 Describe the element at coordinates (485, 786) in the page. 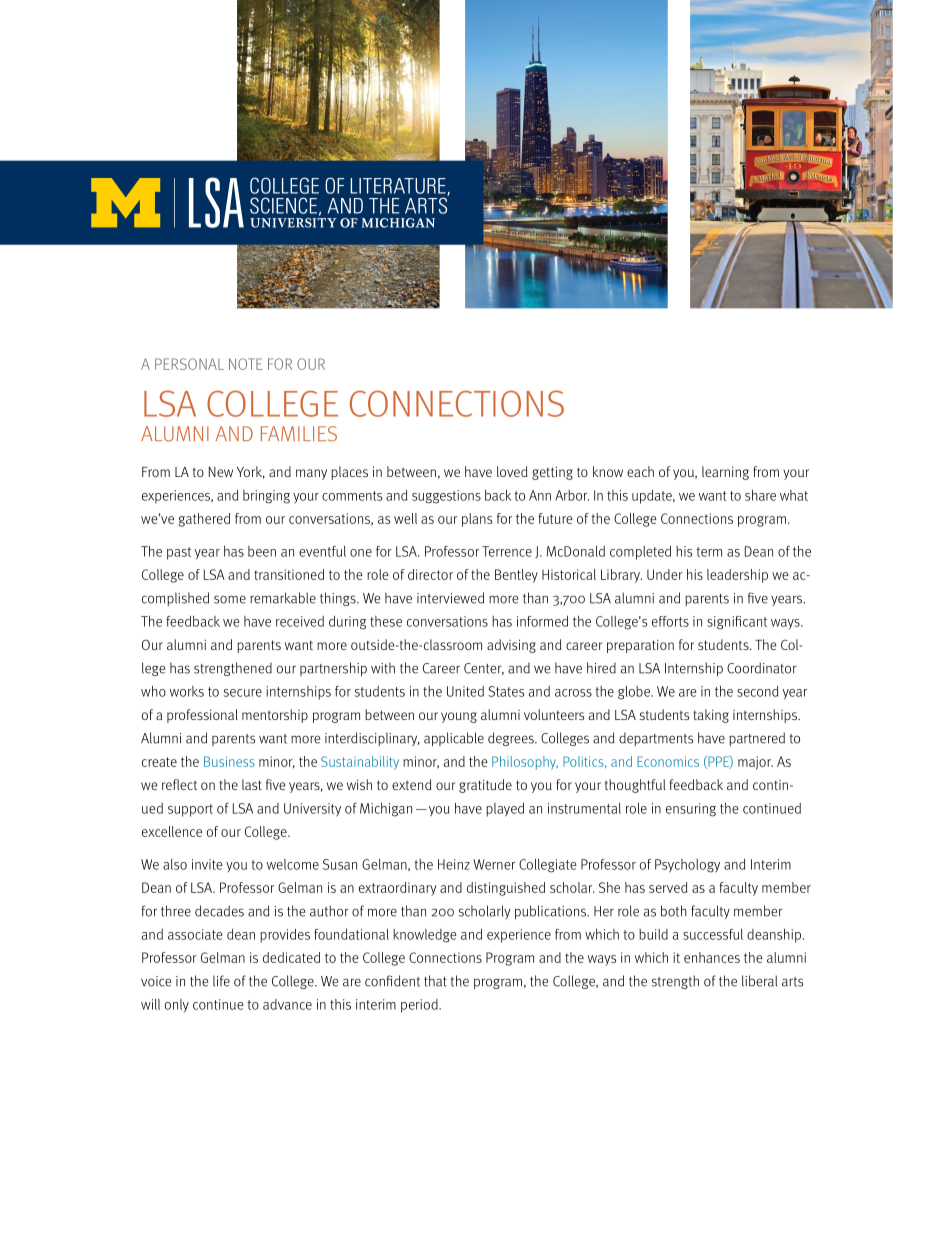

I see `gratitude` at that location.
